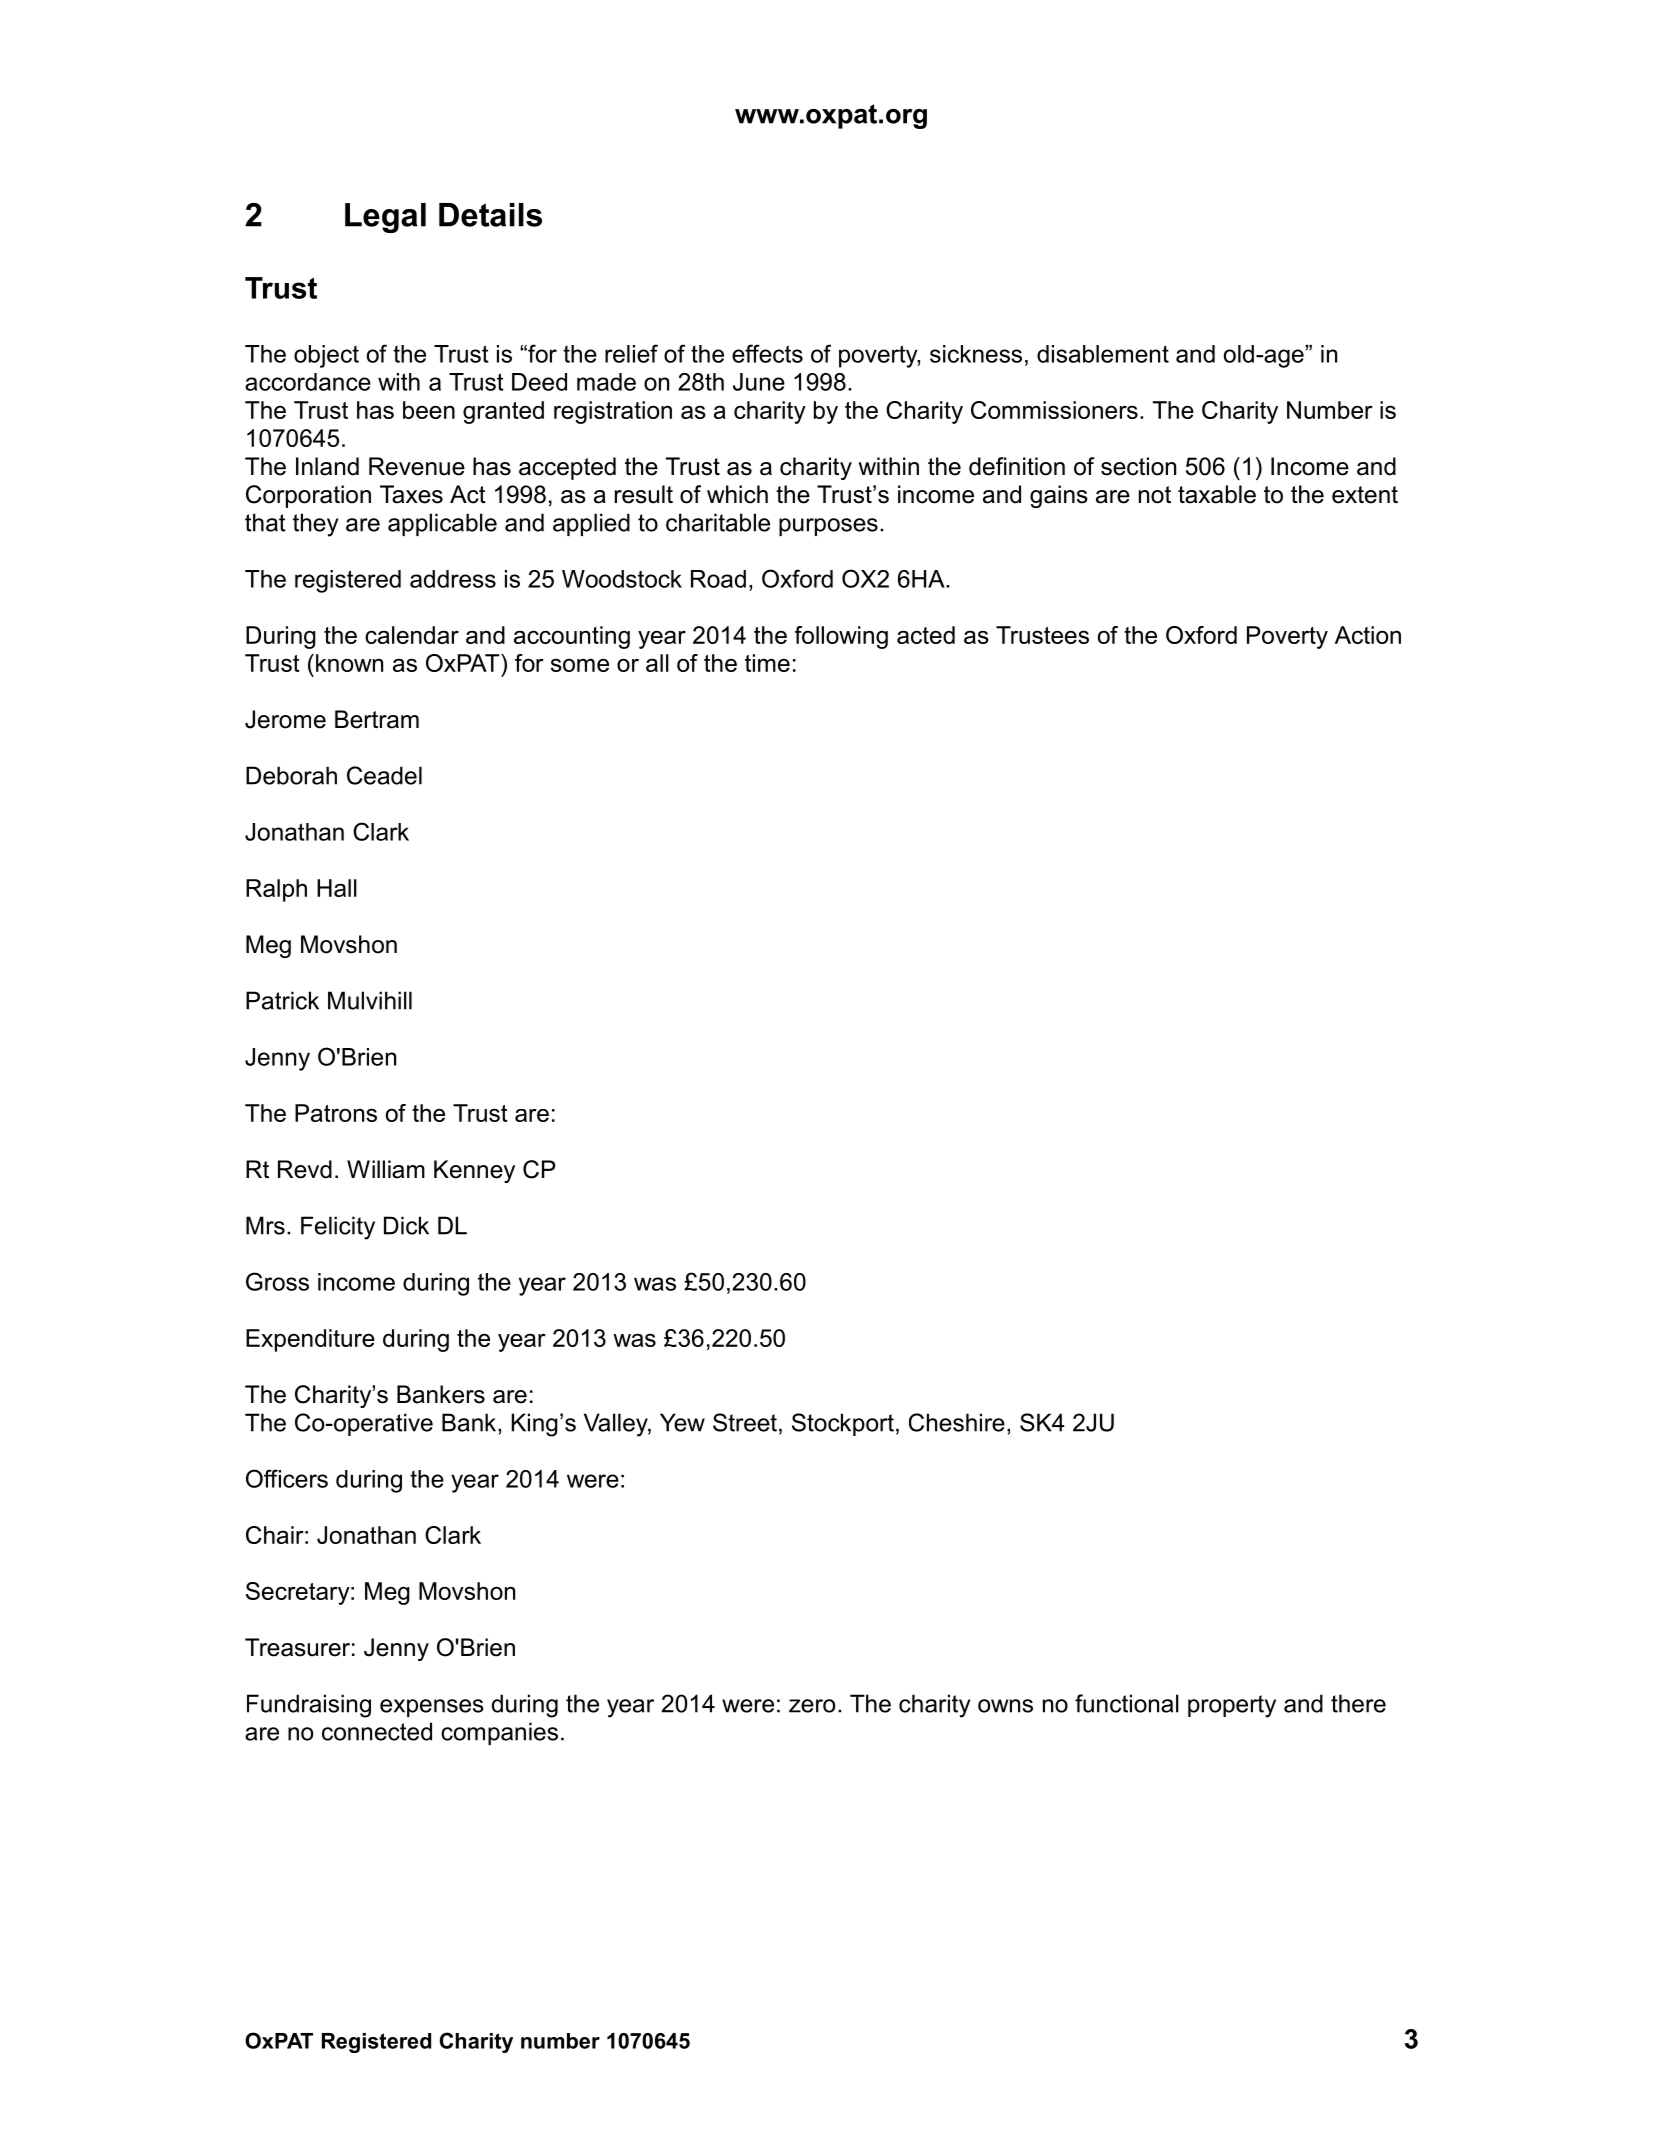 This page has width=1663, height=2152. Describe the element at coordinates (432, 1708) in the page. I see `expenses` at that location.
